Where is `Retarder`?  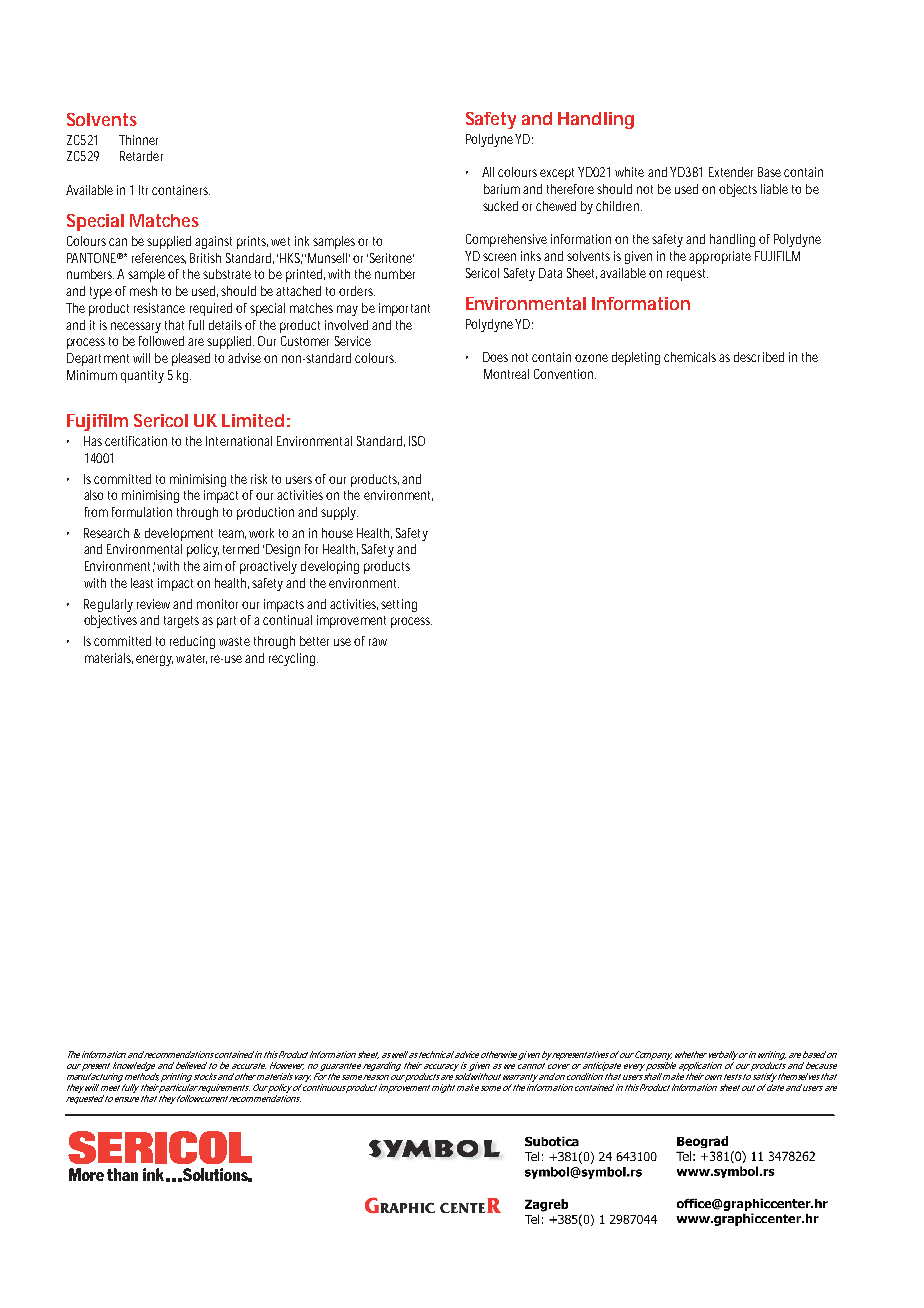 Retarder is located at coordinates (141, 156).
